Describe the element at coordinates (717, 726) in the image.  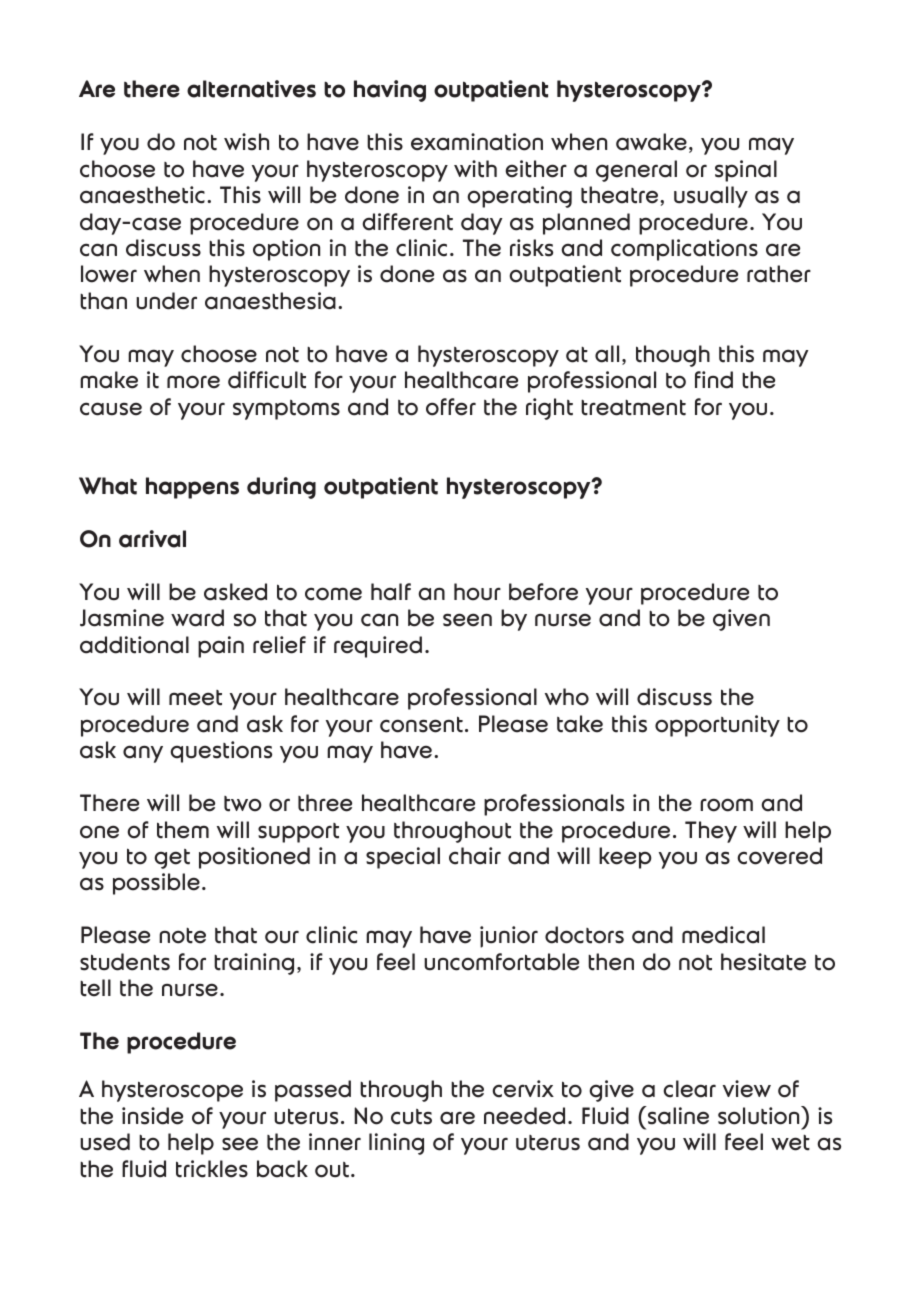
I see `opportunity` at that location.
